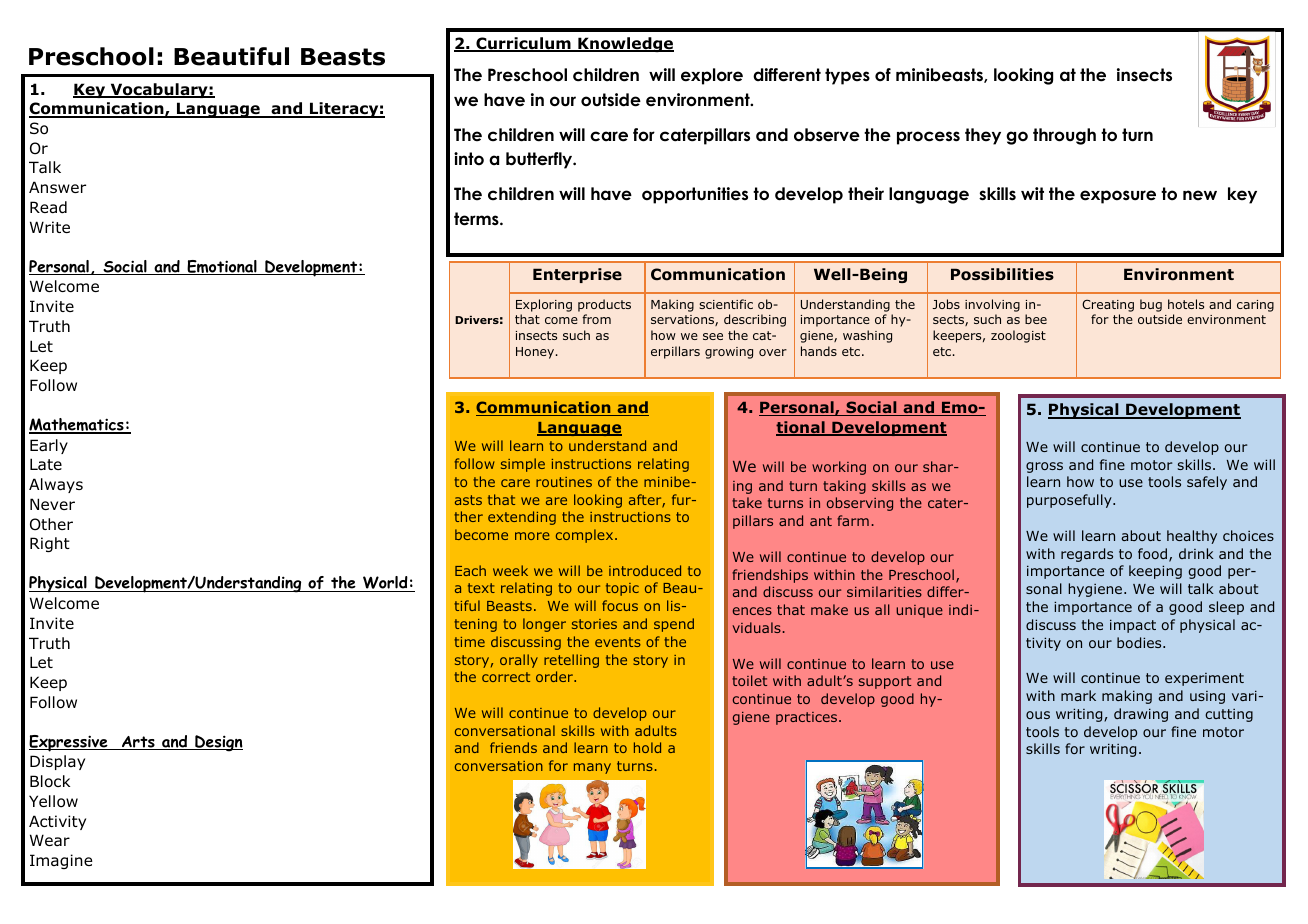  I want to click on drawing, so click(1141, 715).
